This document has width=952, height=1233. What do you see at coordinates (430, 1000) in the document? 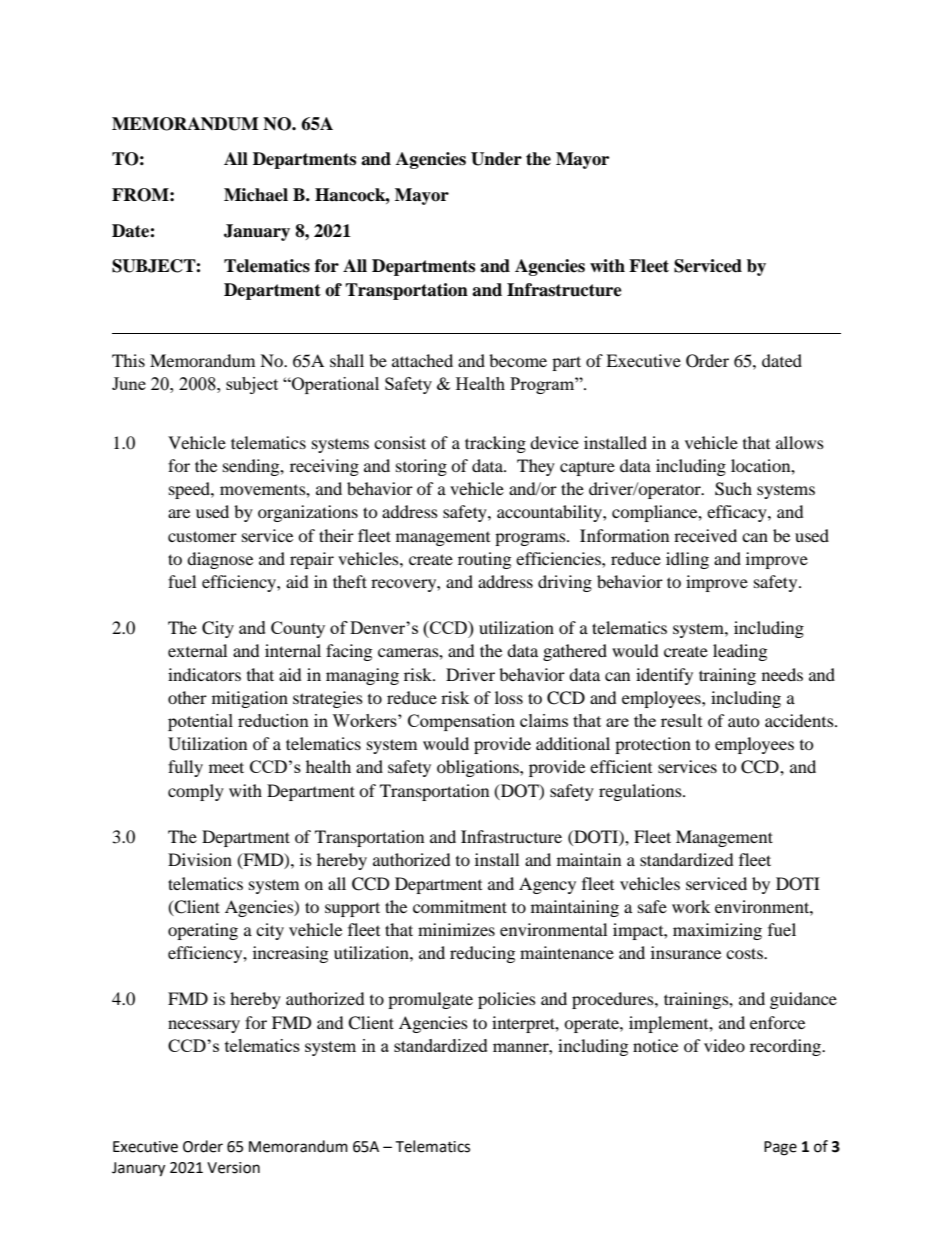
I see `promulgate` at bounding box center [430, 1000].
